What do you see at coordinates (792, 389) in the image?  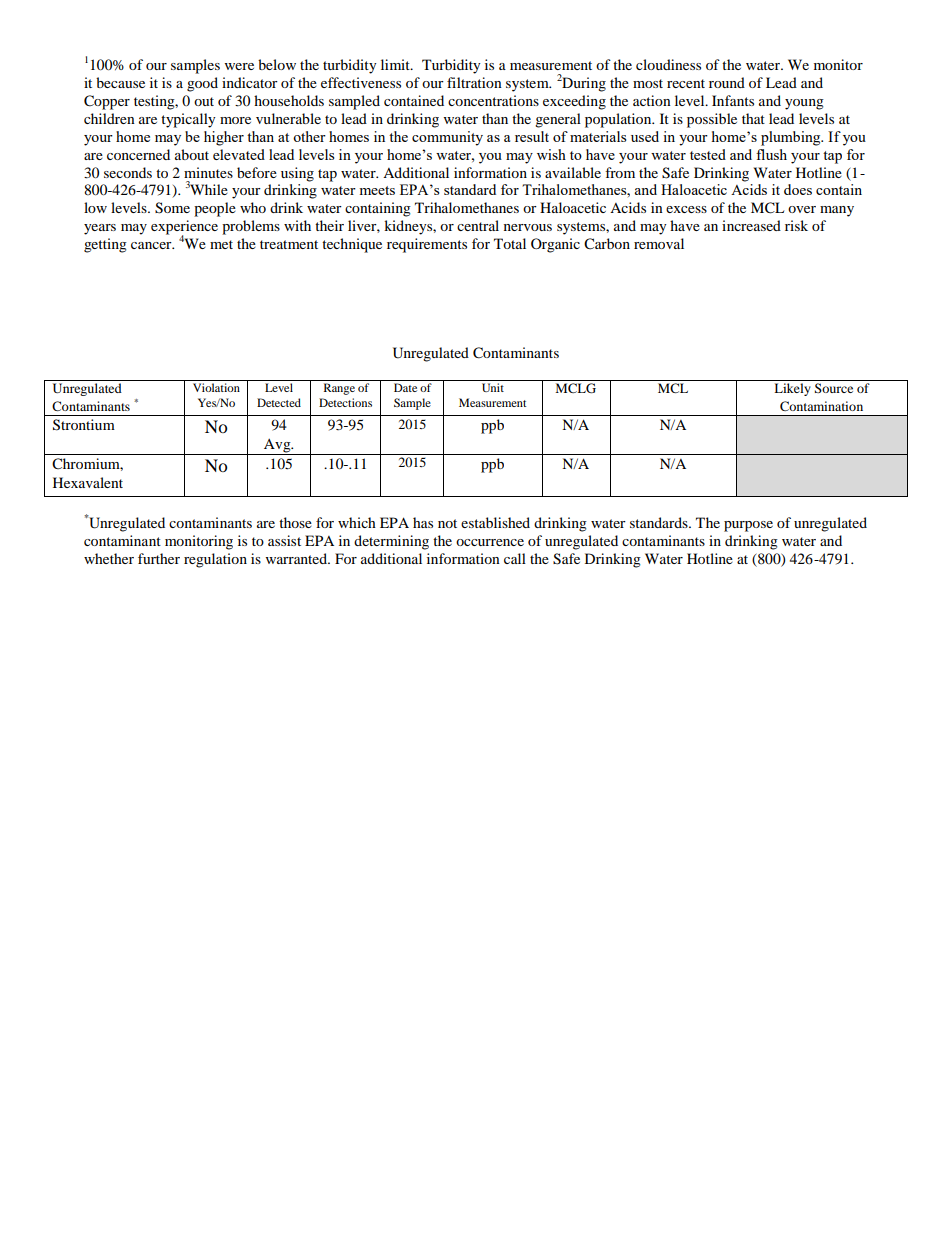 I see `Likely` at bounding box center [792, 389].
